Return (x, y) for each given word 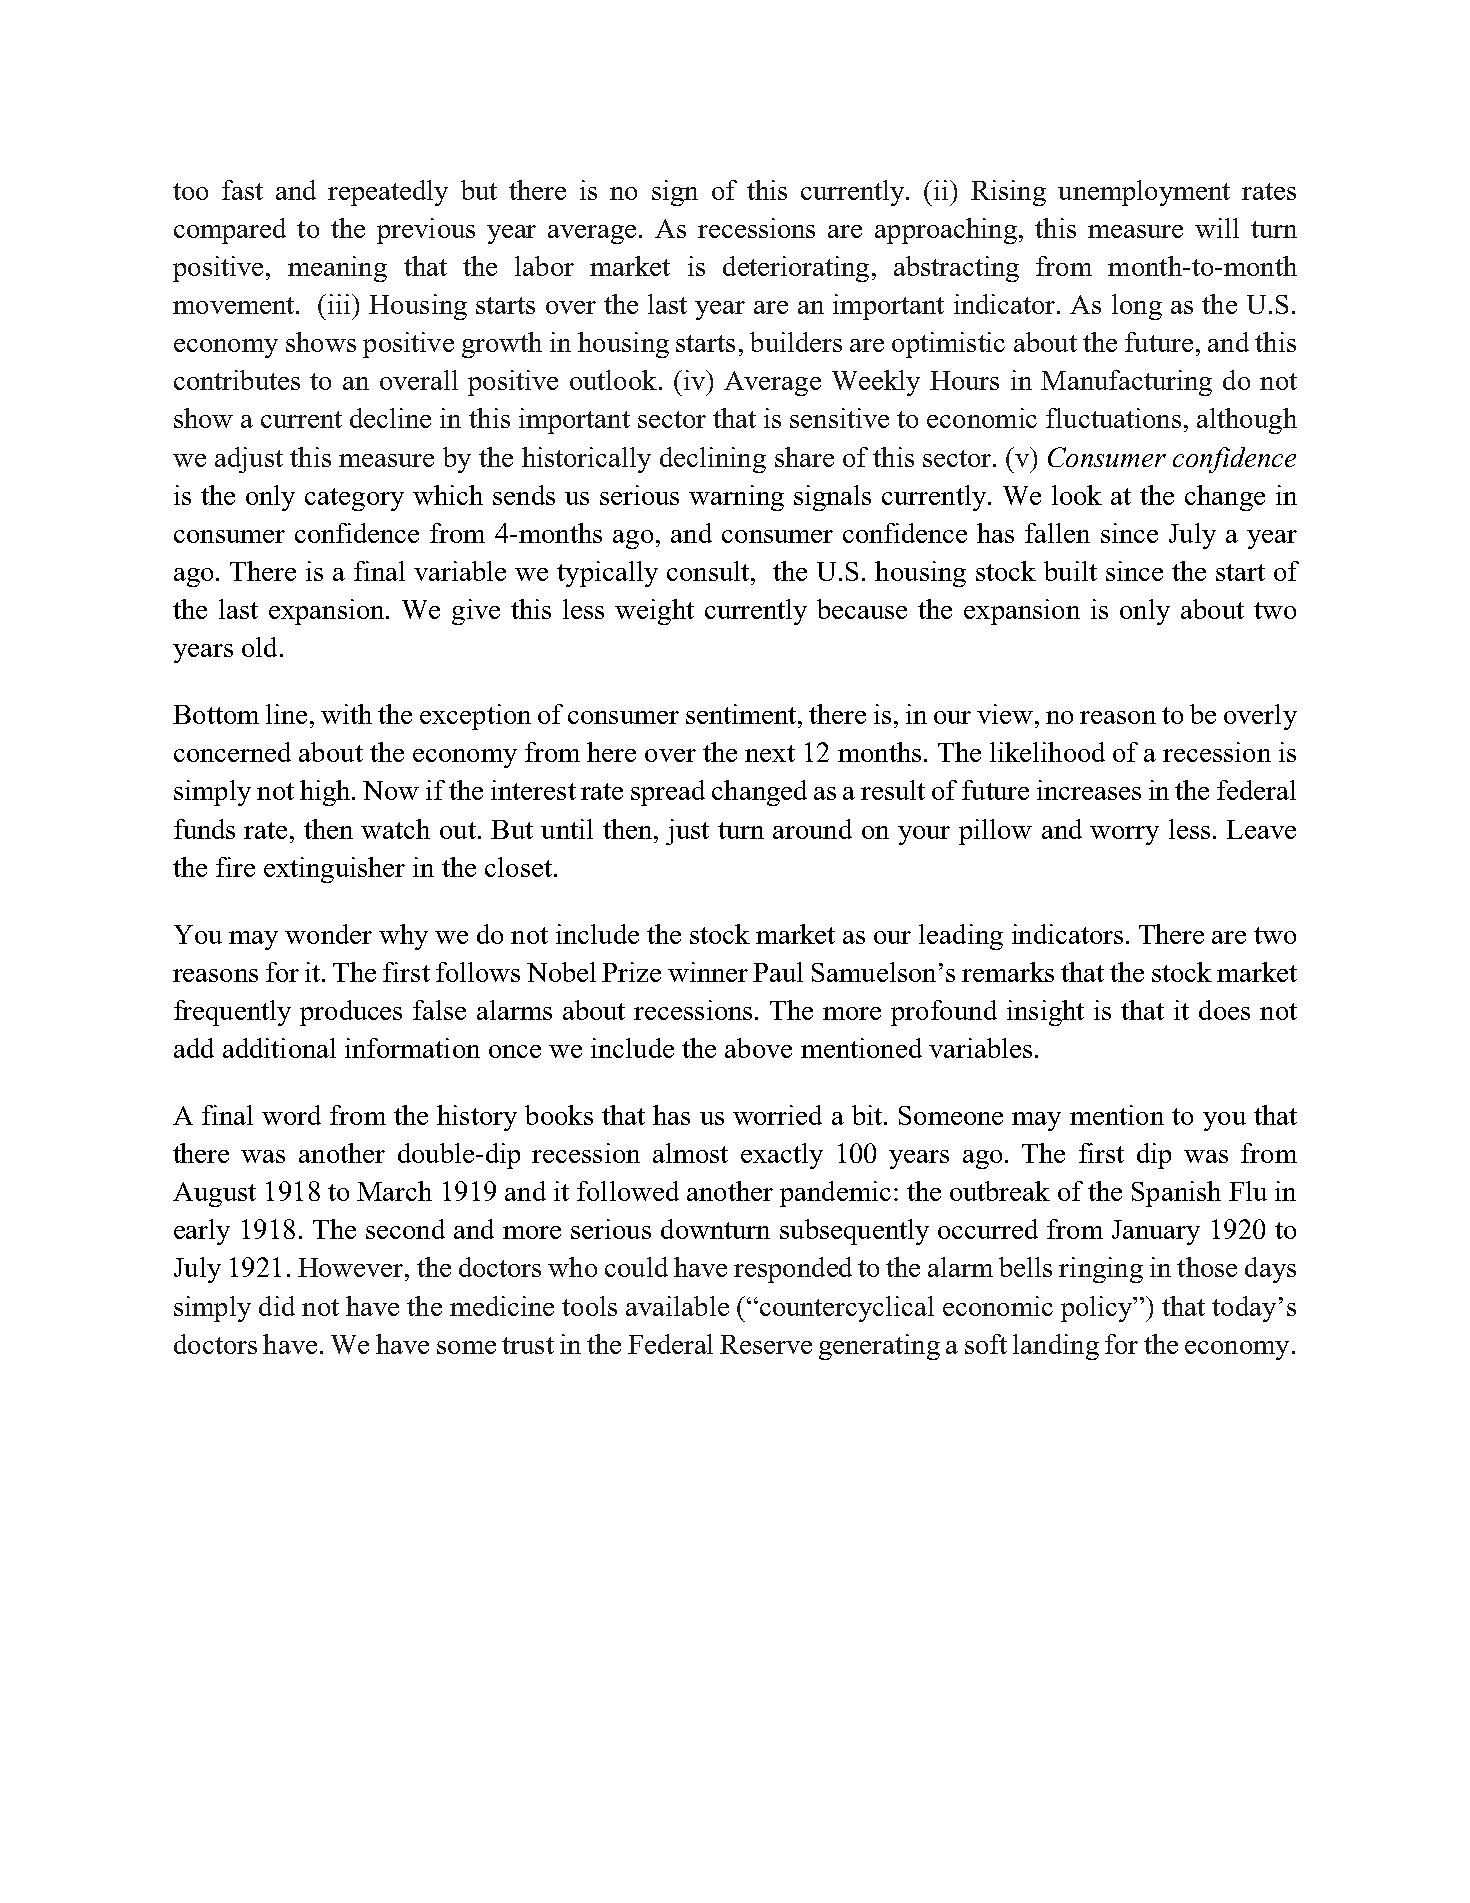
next (770, 753)
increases (1089, 790)
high (326, 793)
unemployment (1144, 193)
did (277, 1306)
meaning (337, 269)
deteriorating (796, 269)
